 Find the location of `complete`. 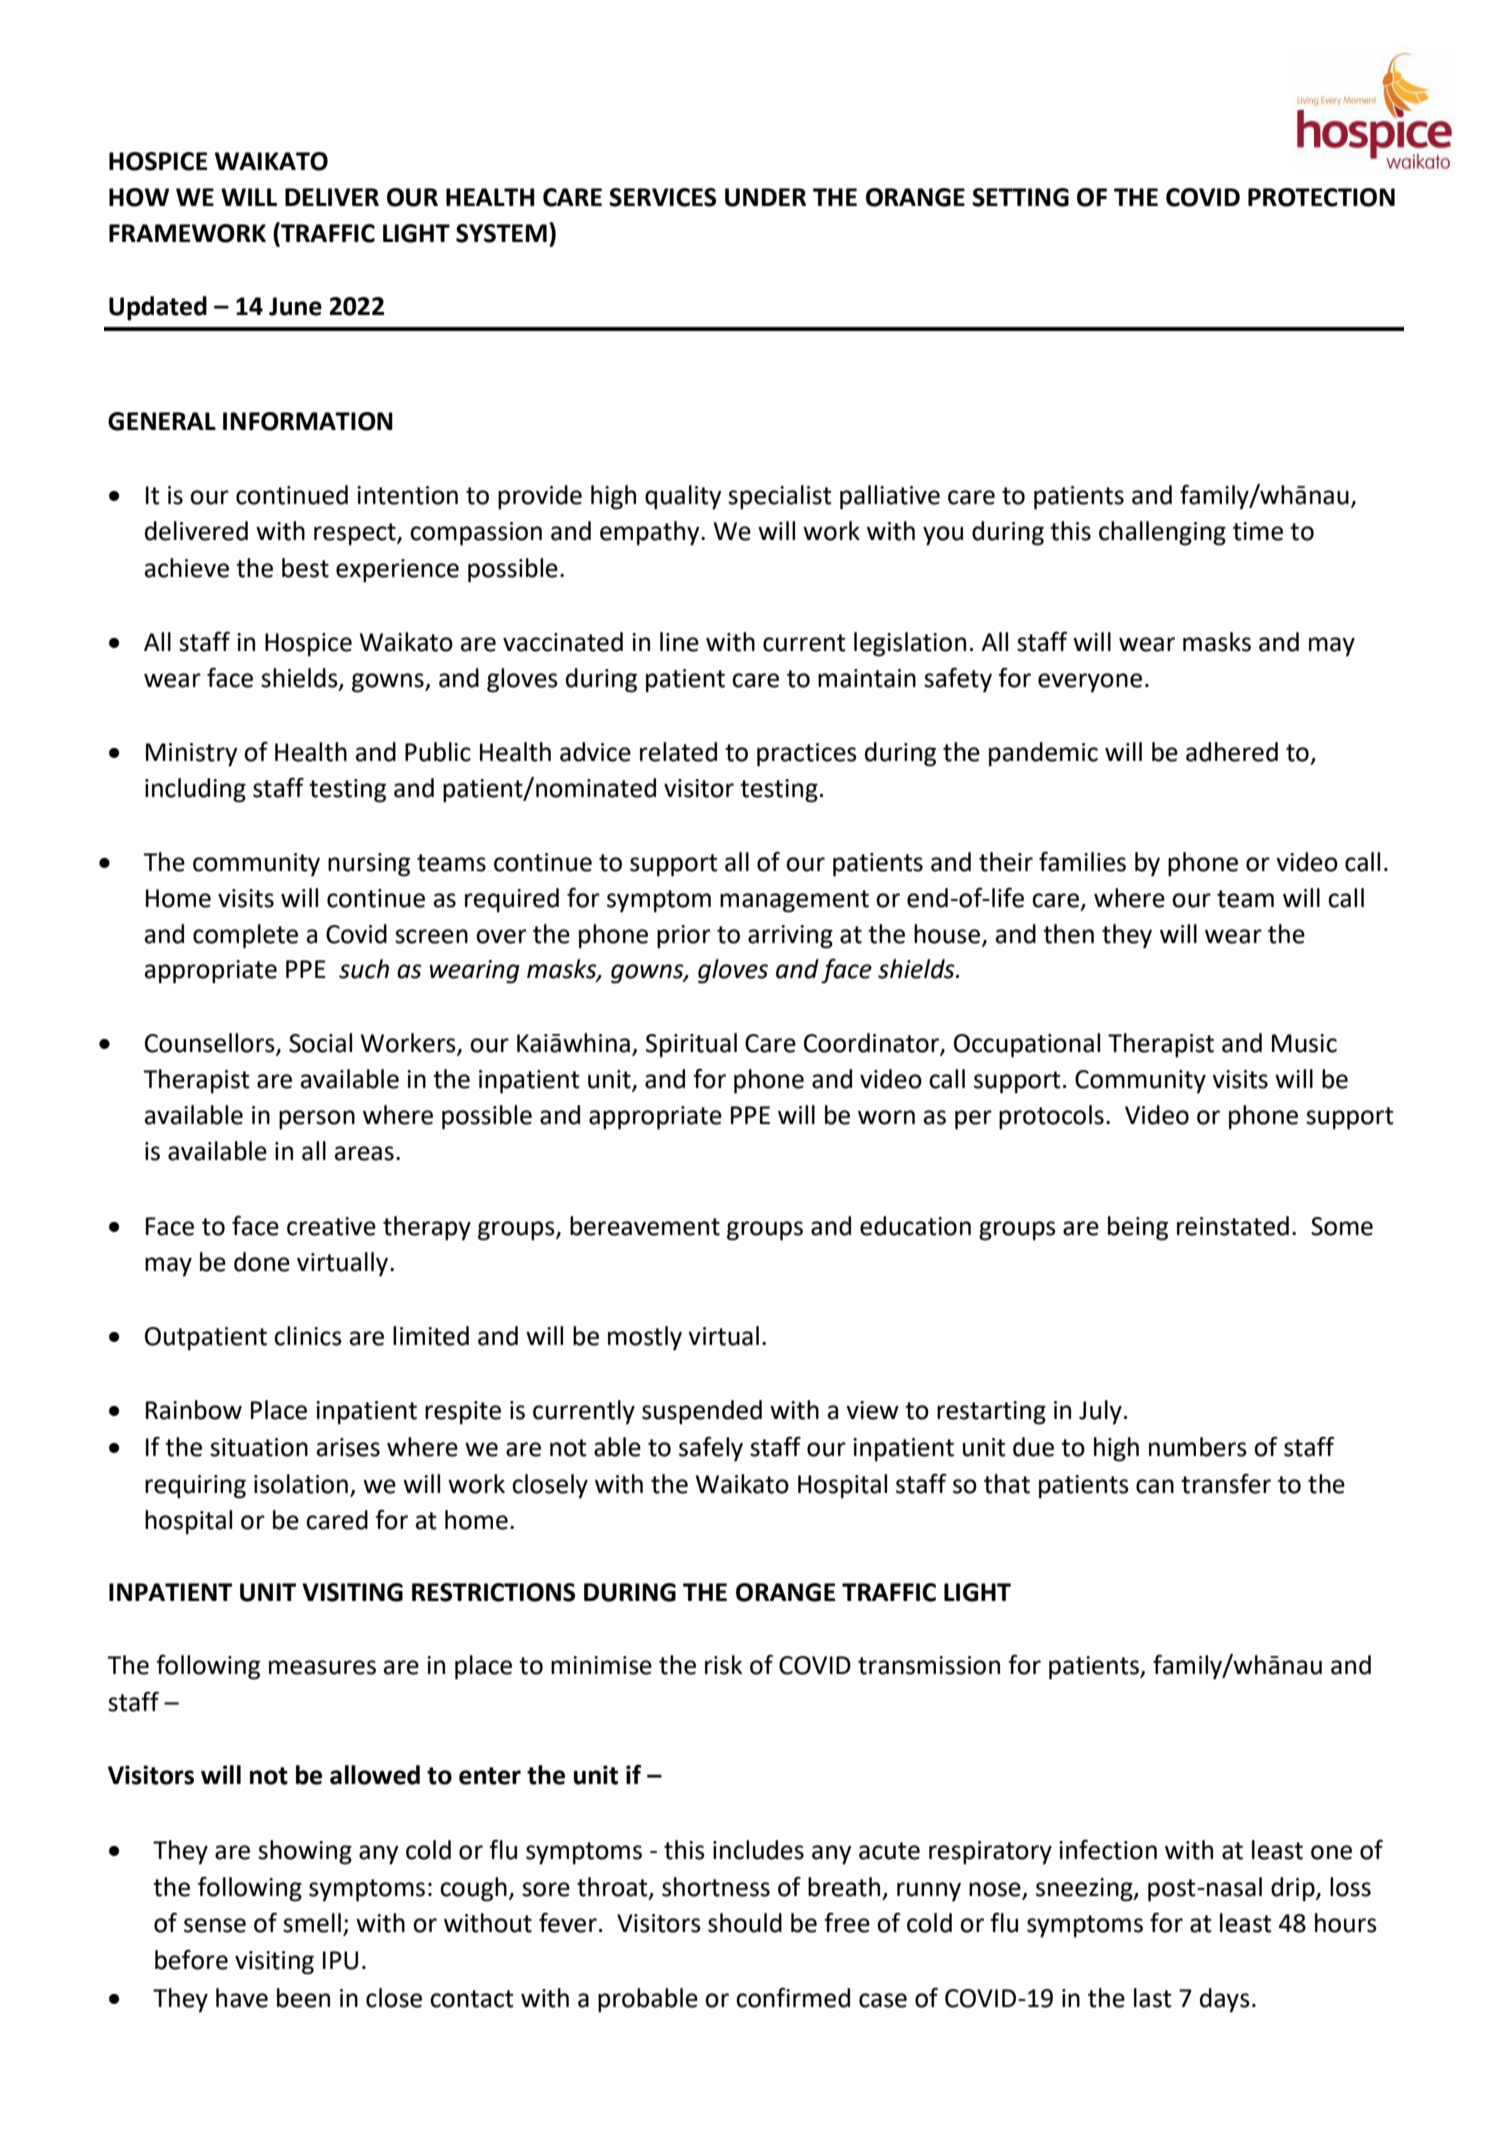

complete is located at coordinates (245, 936).
